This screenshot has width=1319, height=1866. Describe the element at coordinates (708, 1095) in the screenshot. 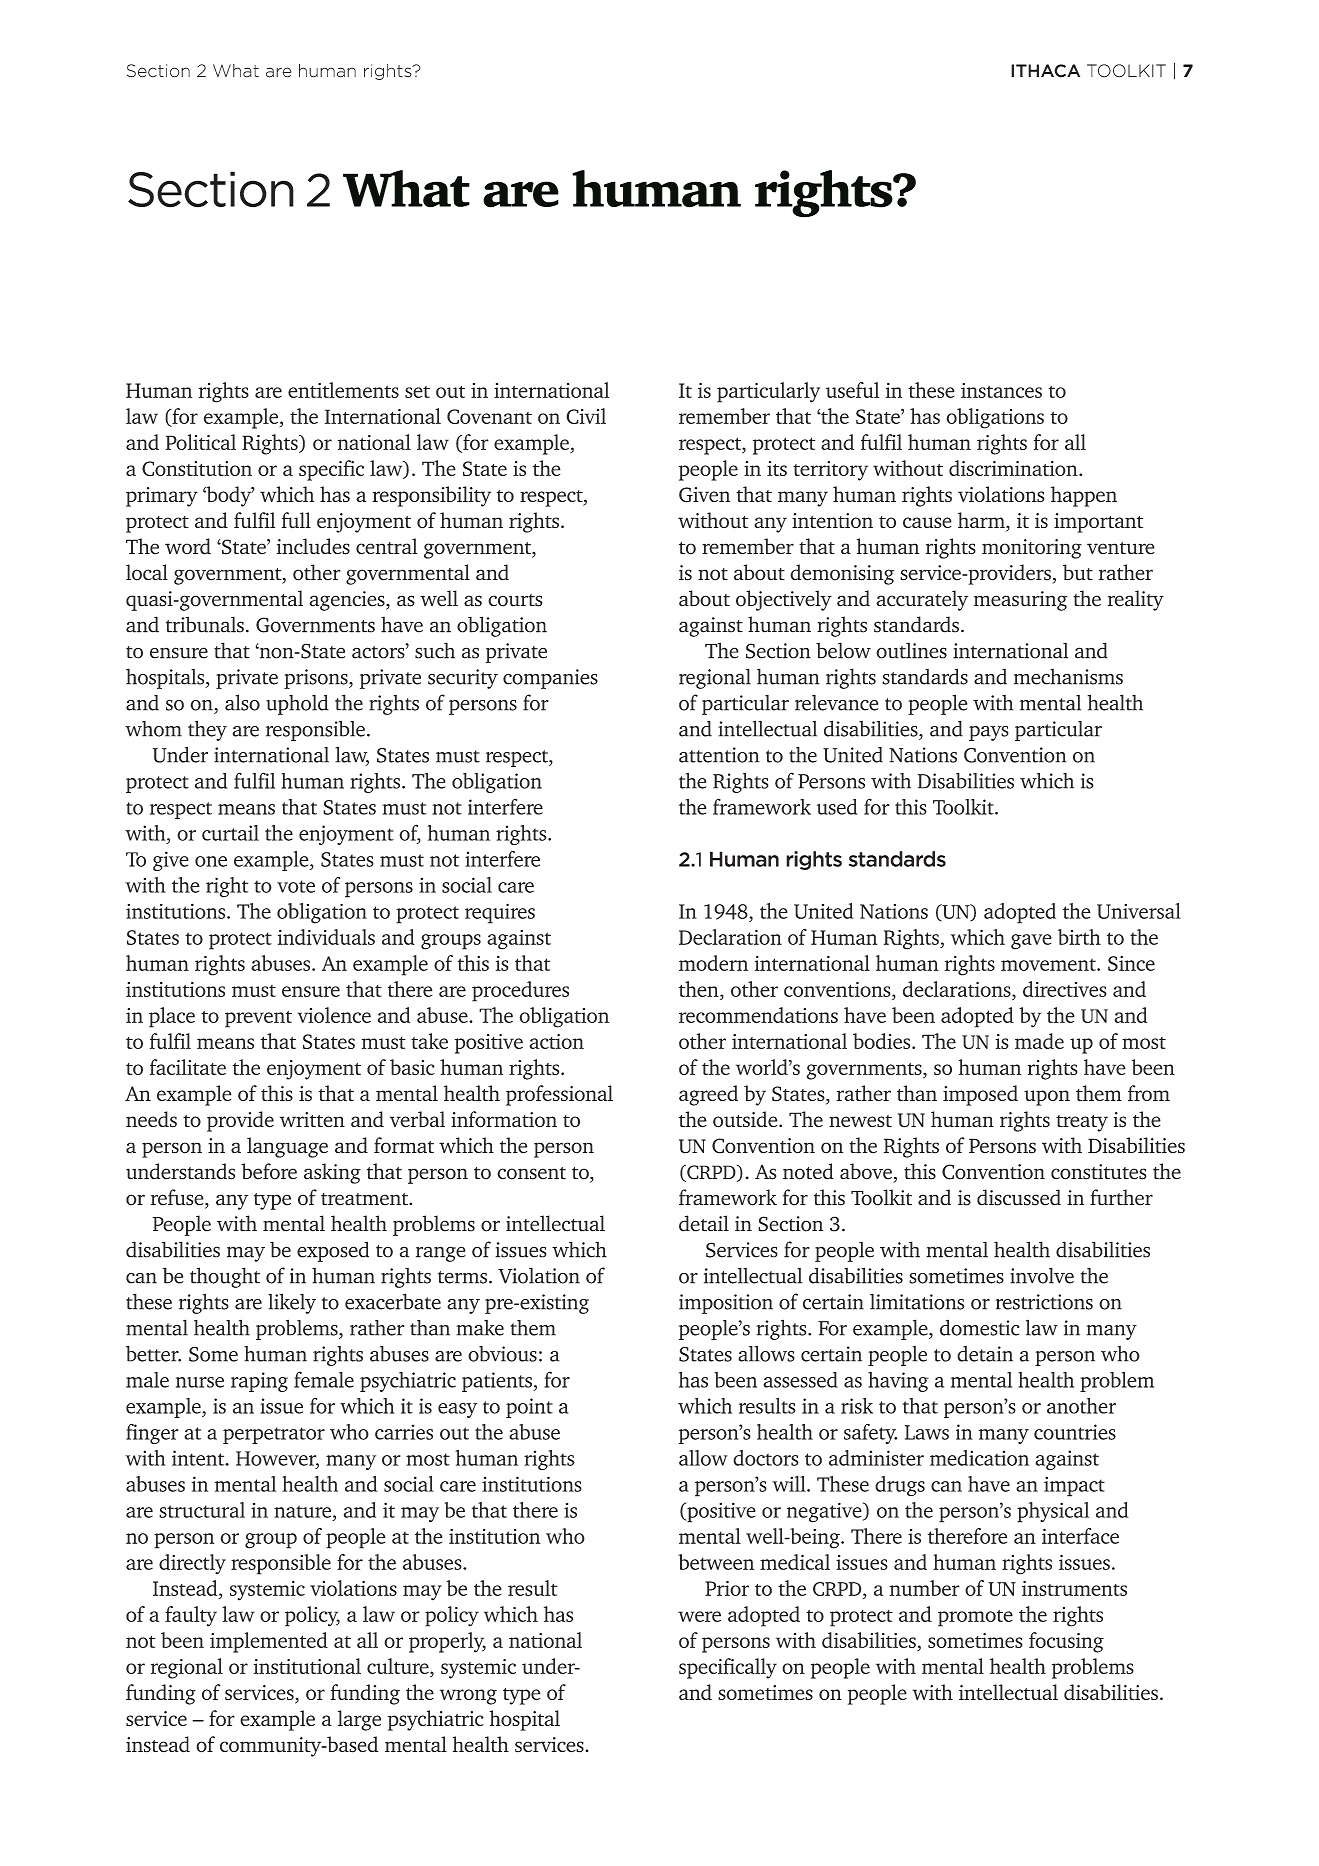

I see `agreed` at that location.
